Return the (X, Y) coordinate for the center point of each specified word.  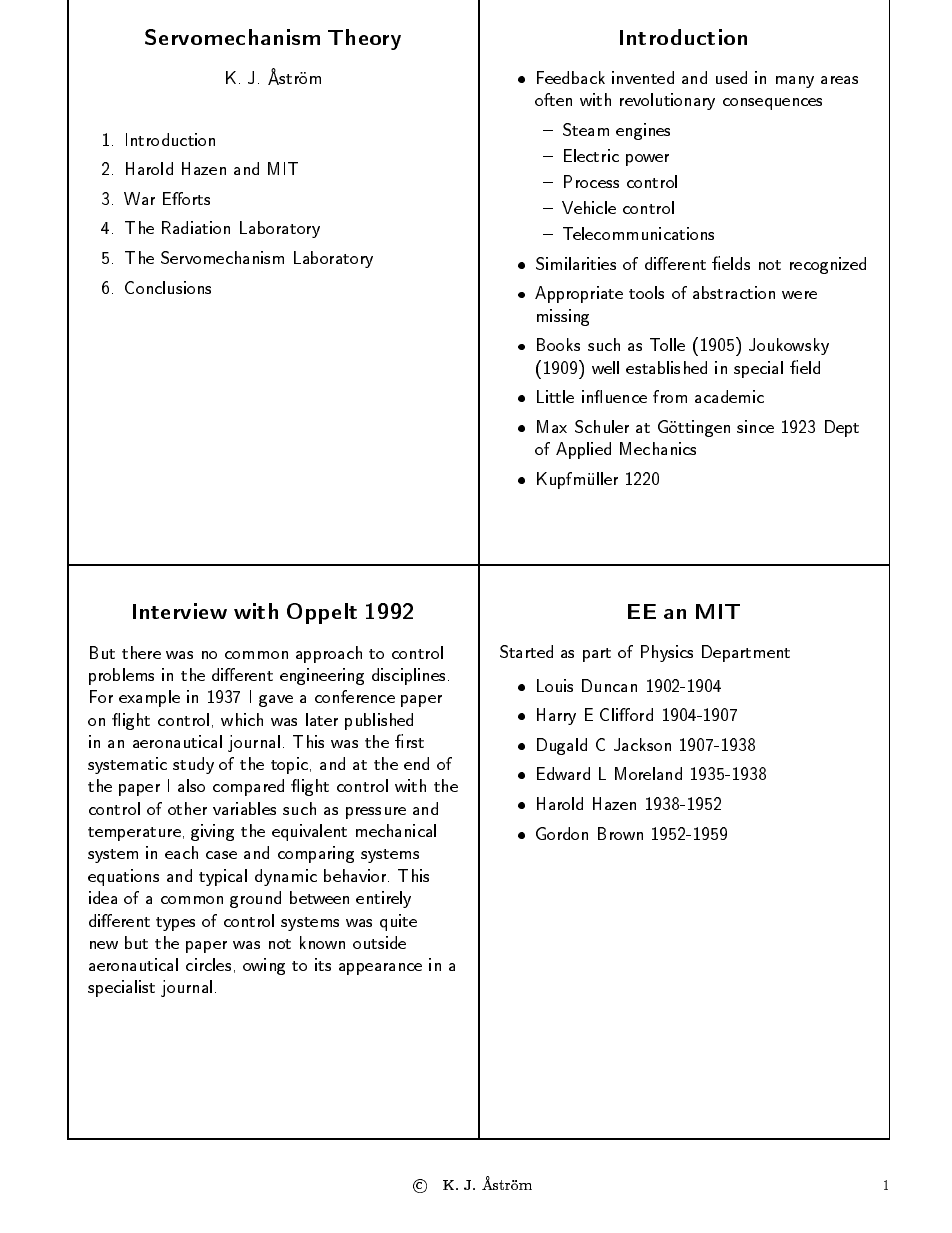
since (755, 426)
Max (552, 426)
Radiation (196, 227)
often (553, 99)
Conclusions (168, 287)
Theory (364, 39)
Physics (667, 653)
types (175, 924)
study (193, 765)
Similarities (576, 263)
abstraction (734, 292)
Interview (180, 611)
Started (526, 651)
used (731, 77)
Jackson (642, 744)
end (416, 763)
